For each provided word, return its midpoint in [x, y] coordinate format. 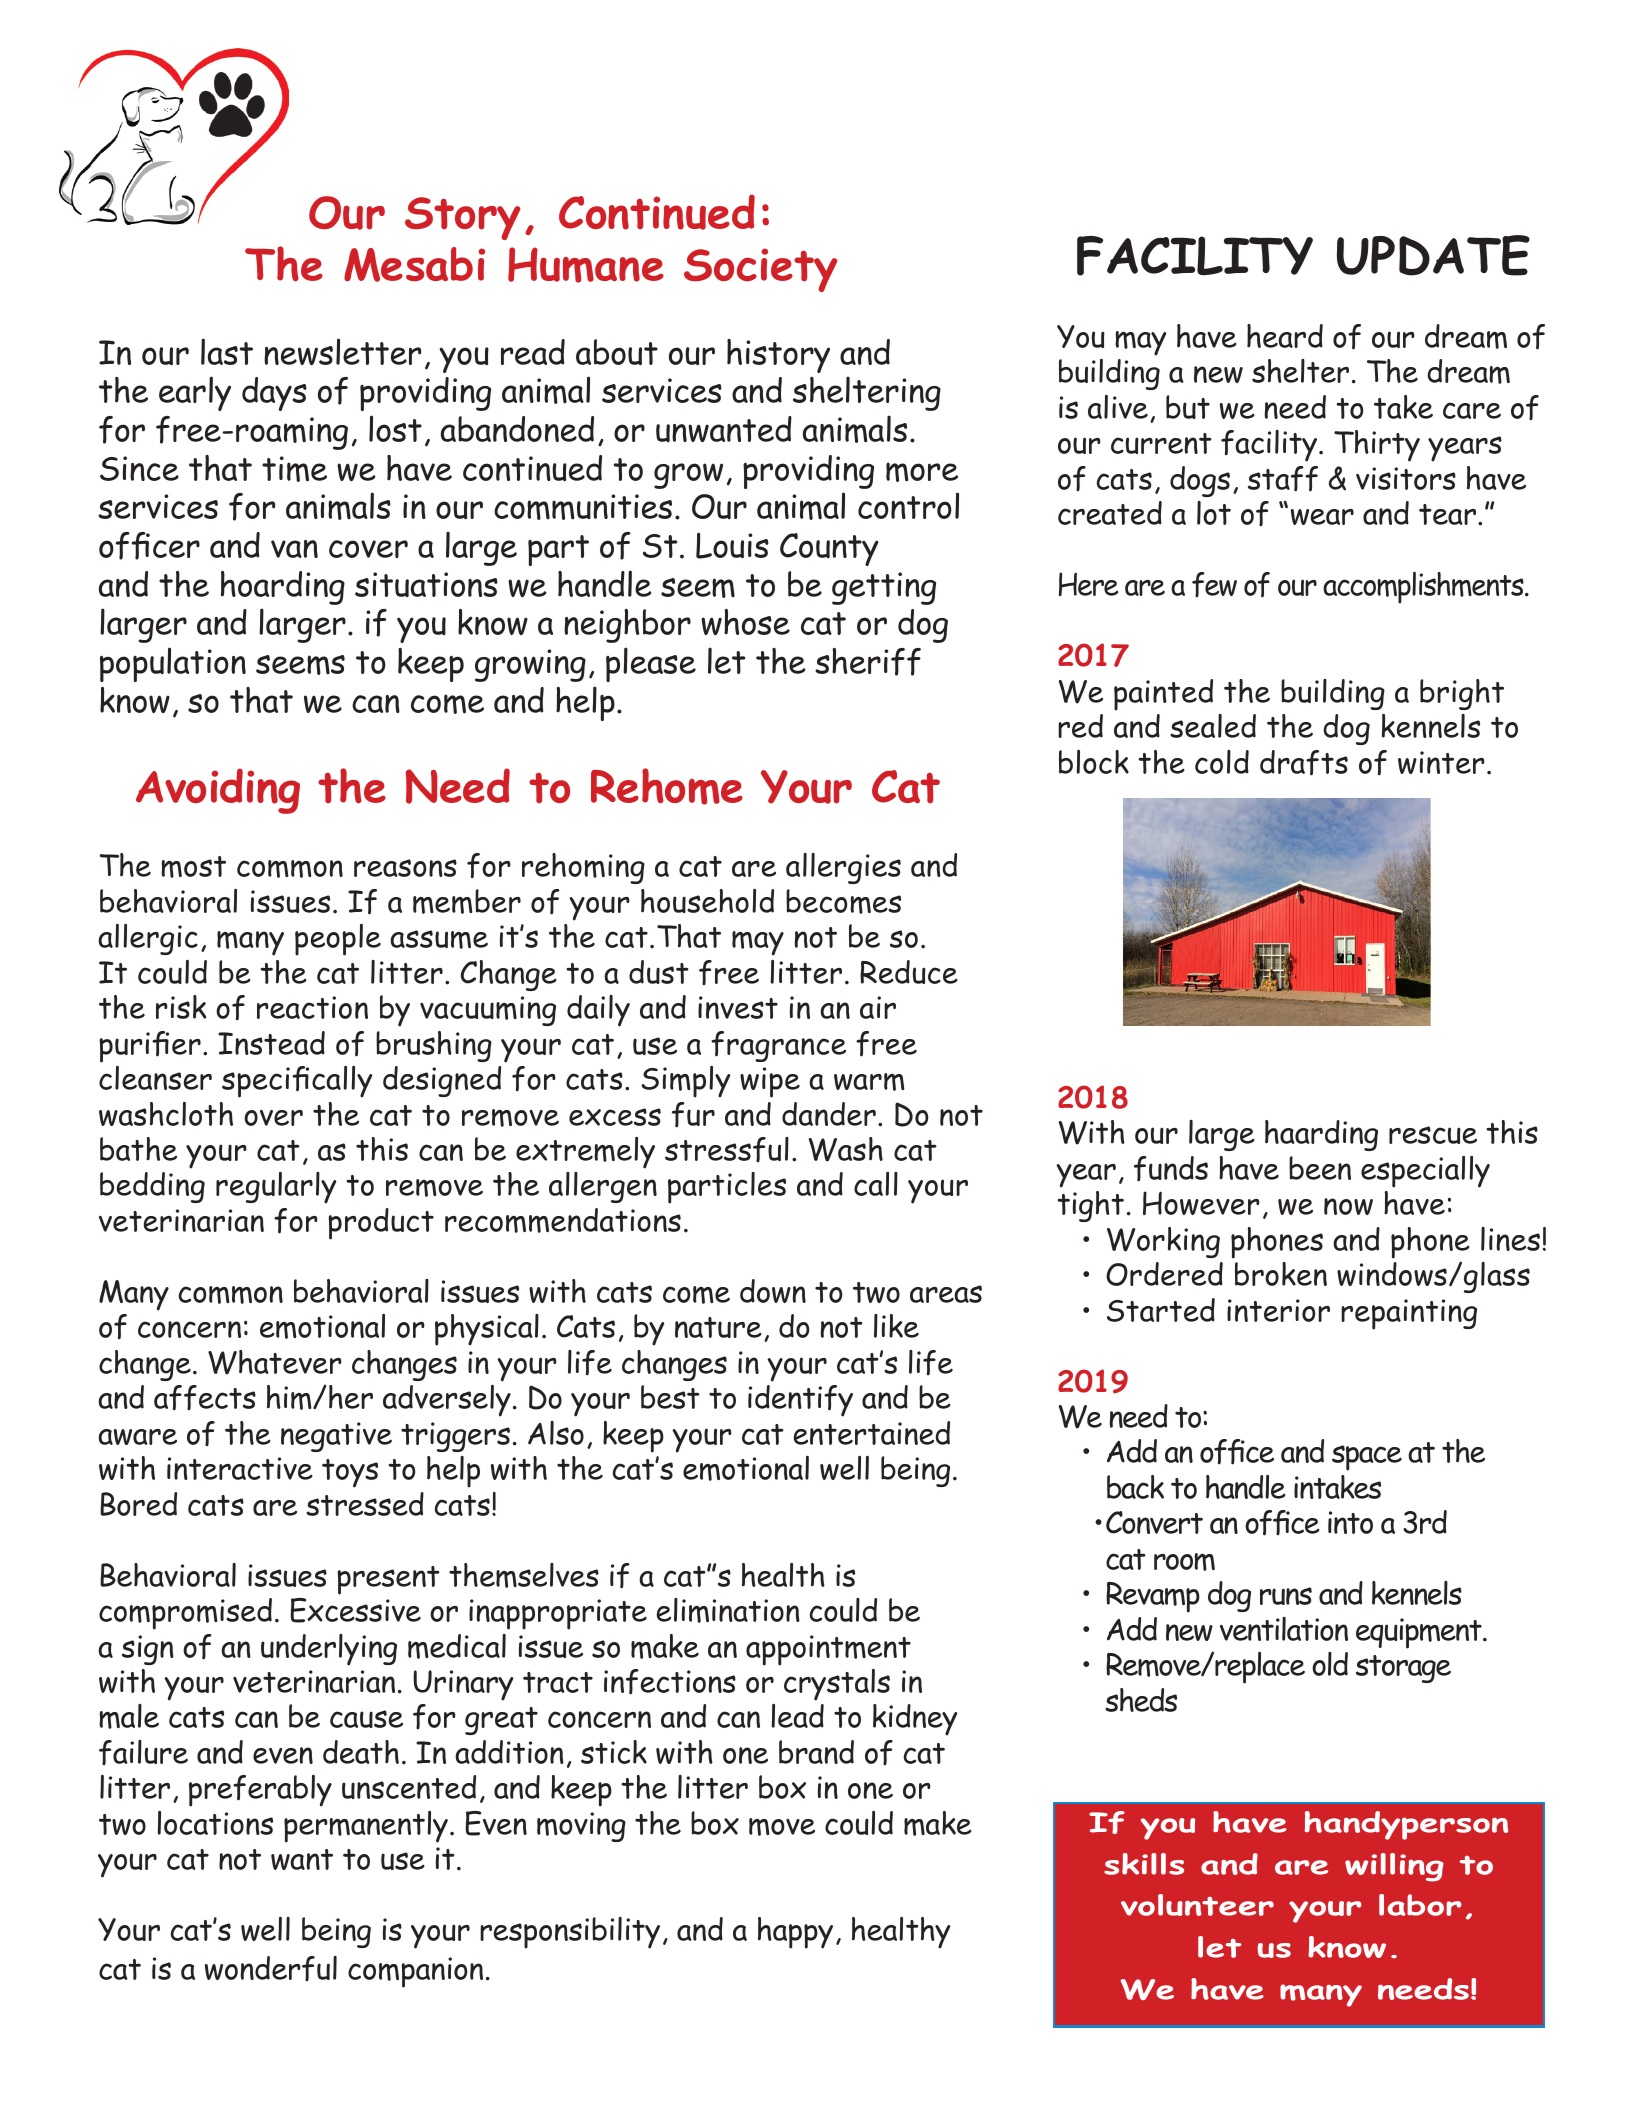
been [1320, 1168]
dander [829, 1114]
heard [1285, 336]
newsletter [342, 352]
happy [795, 1933]
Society [760, 270]
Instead [271, 1043]
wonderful [271, 1968]
